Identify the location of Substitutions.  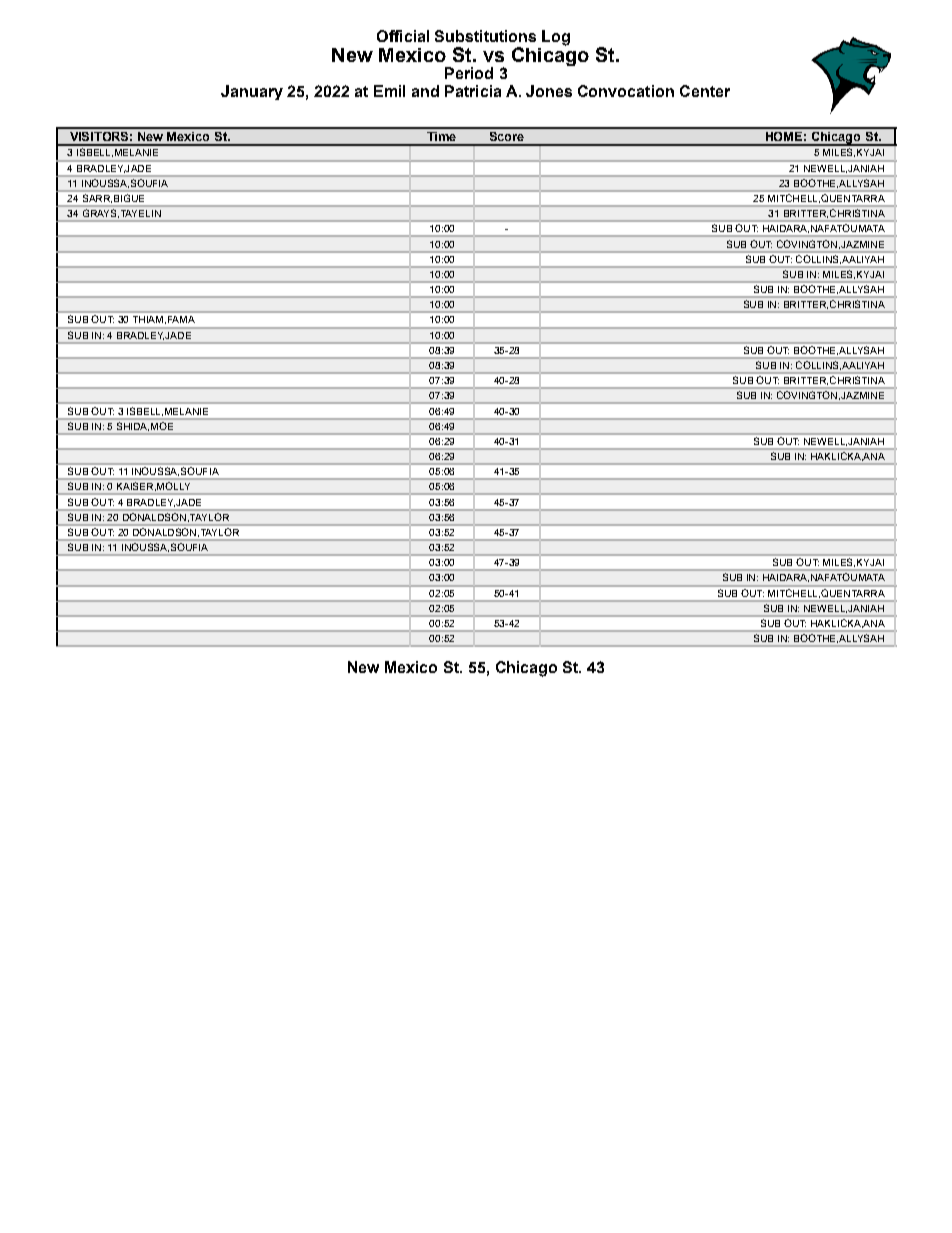
(485, 36).
